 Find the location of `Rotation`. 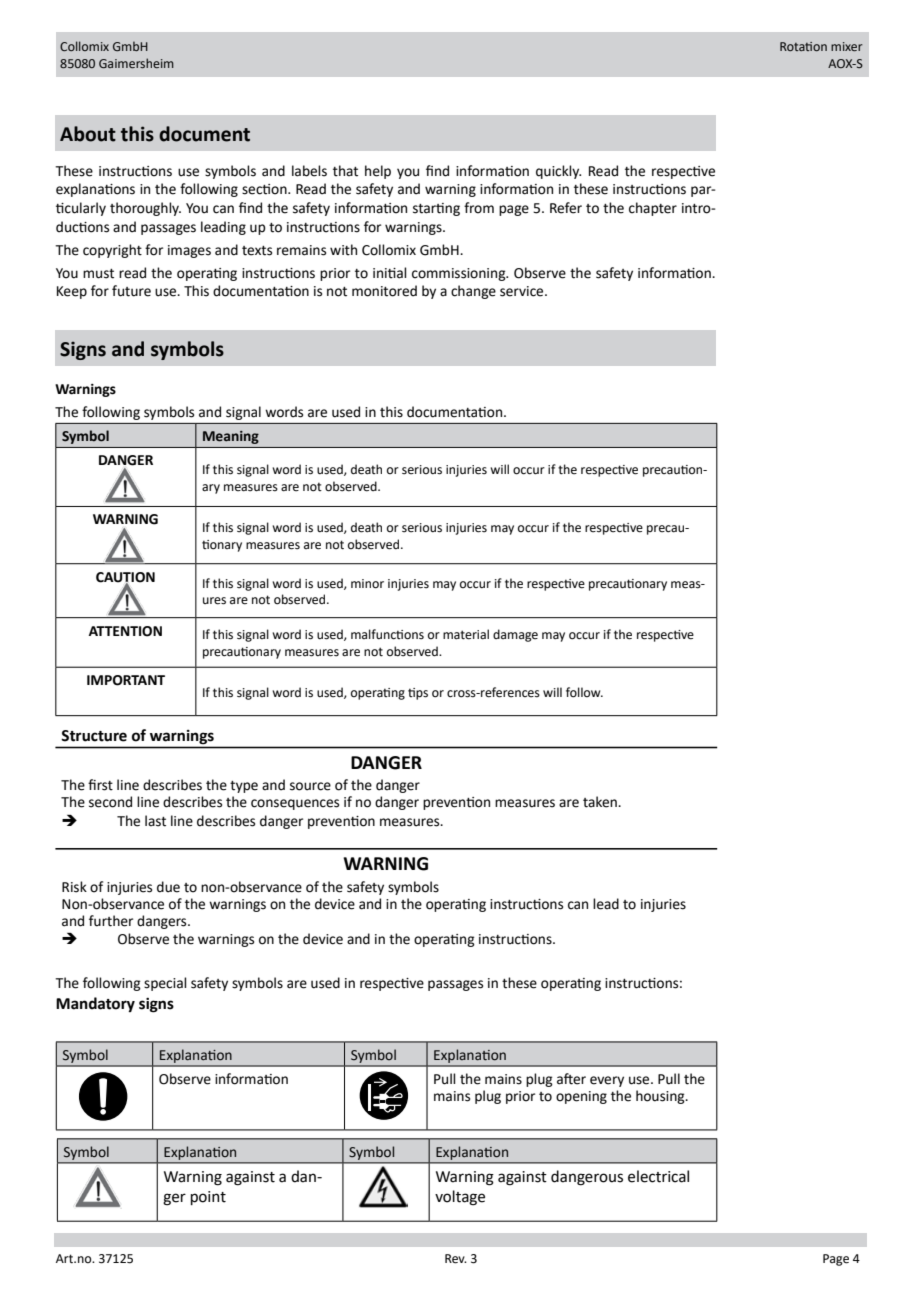

Rotation is located at coordinates (803, 46).
